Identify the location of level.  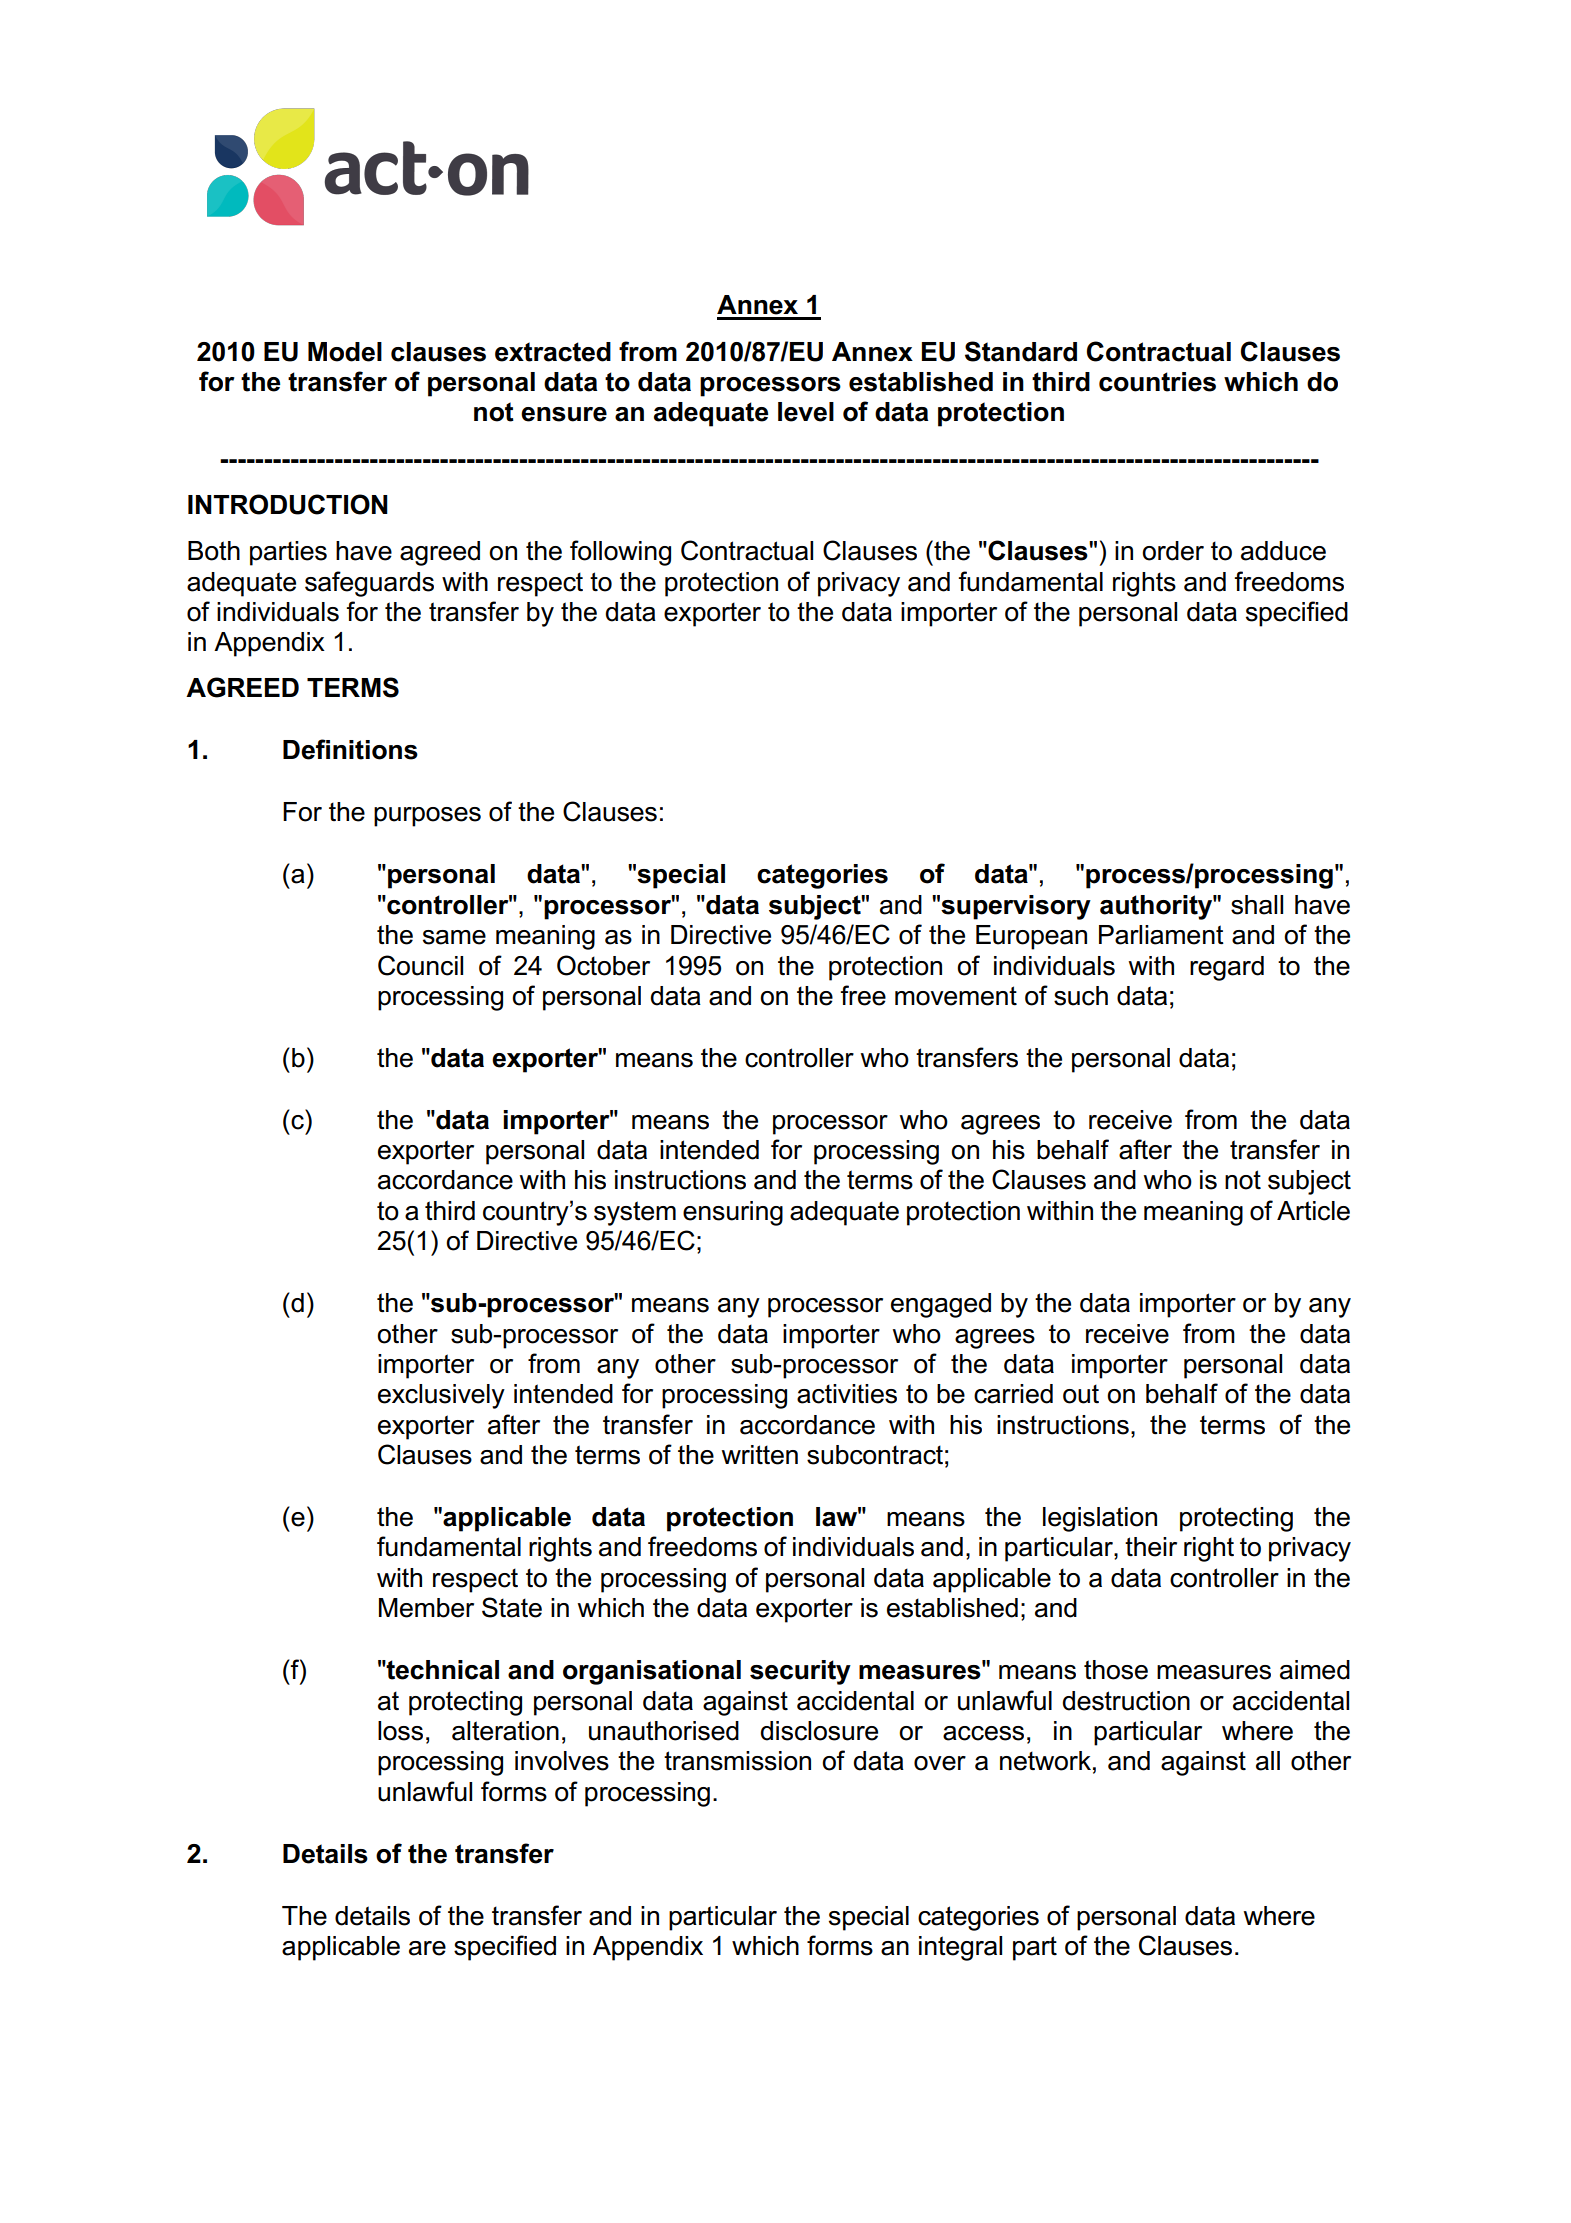
(806, 412).
